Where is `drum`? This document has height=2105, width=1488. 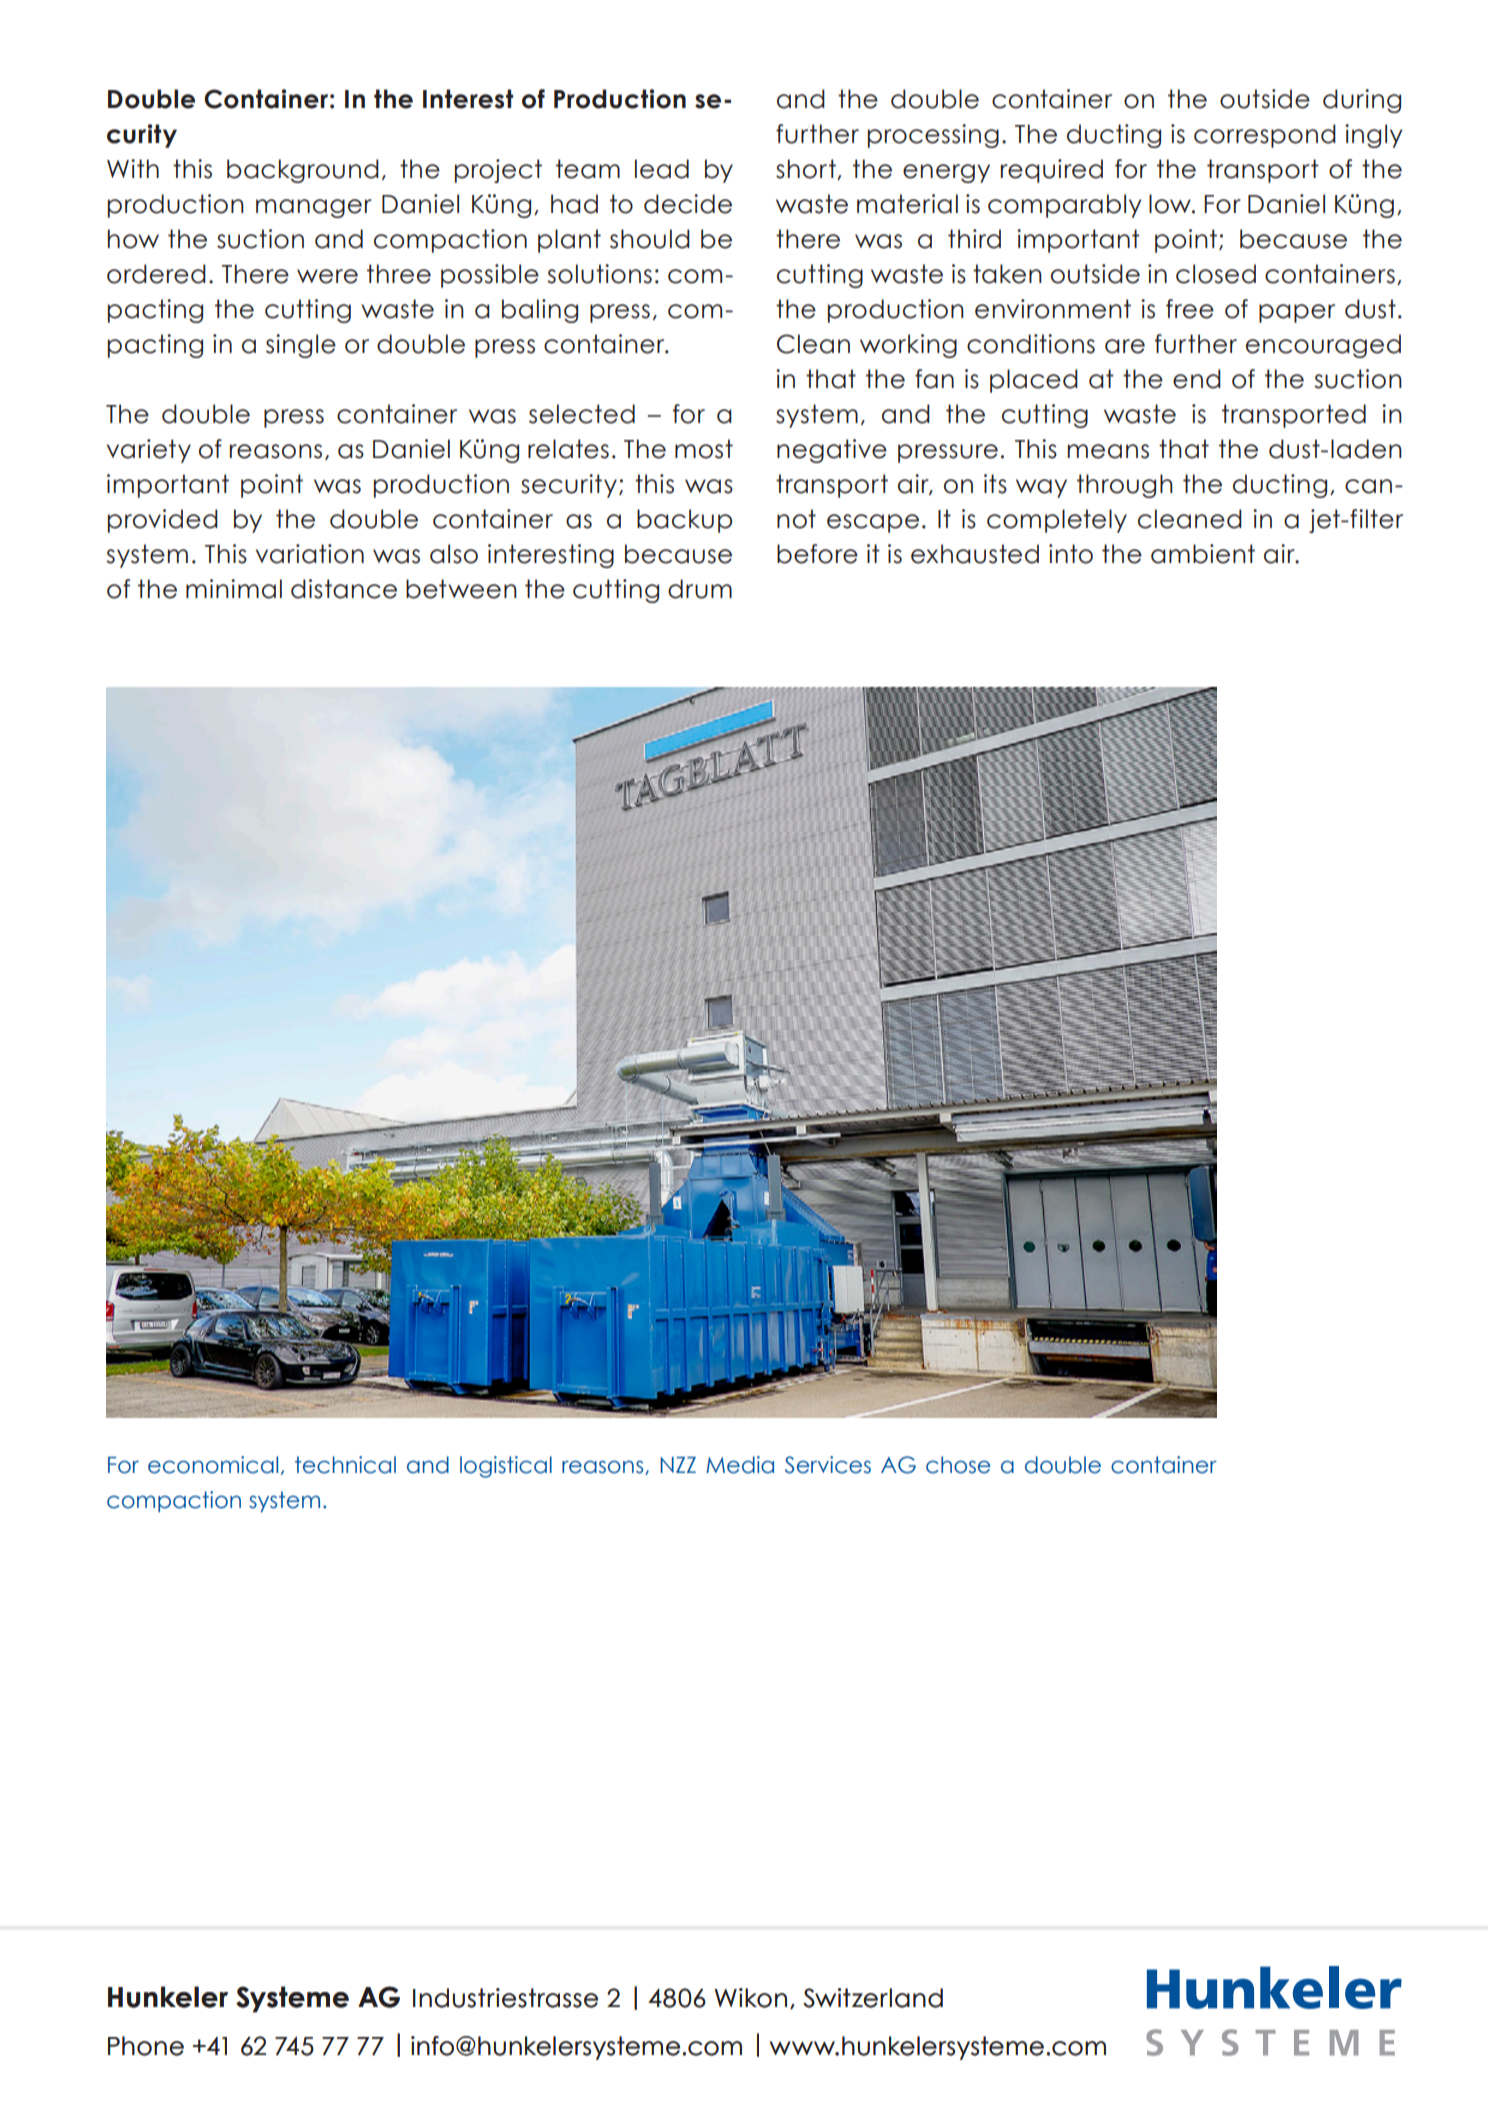 drum is located at coordinates (700, 589).
